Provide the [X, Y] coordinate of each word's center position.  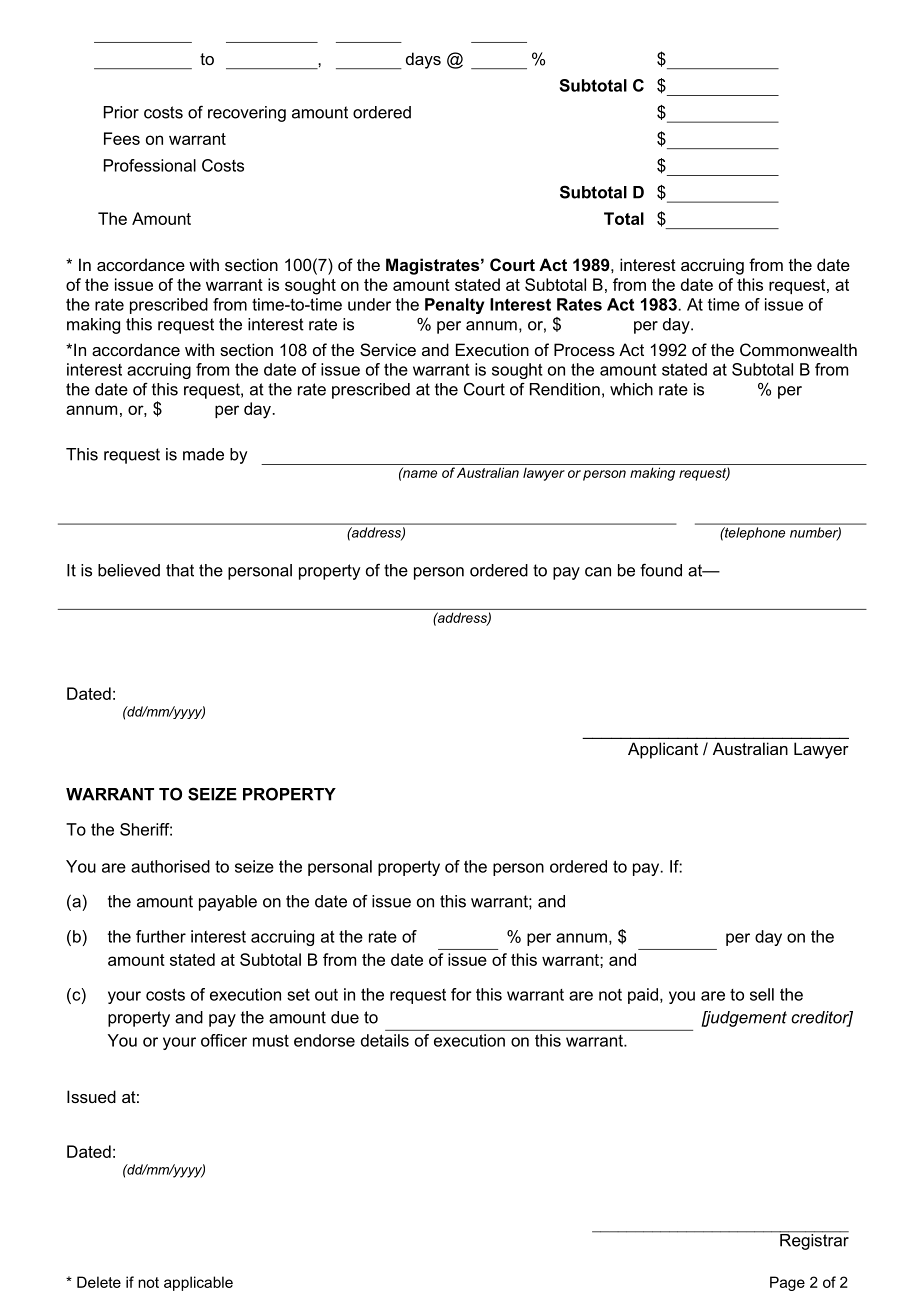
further [161, 936]
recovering [247, 114]
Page [787, 1283]
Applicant [663, 750]
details [385, 1040]
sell [762, 994]
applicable [198, 1283]
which [631, 389]
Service [388, 349]
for [461, 994]
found [661, 570]
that [180, 570]
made [203, 454]
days [423, 60]
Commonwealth [798, 349]
